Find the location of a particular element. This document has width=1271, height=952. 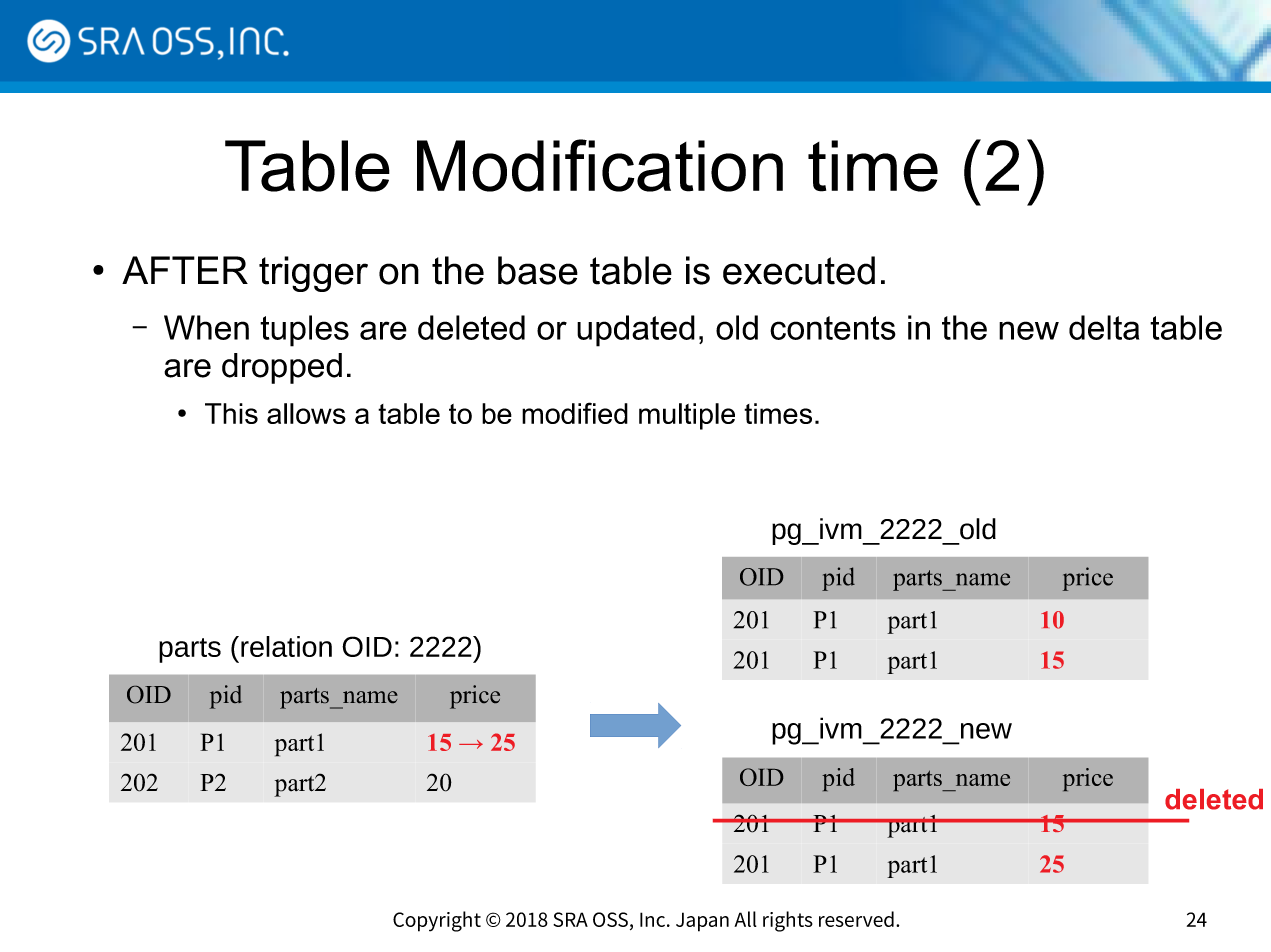

Modification is located at coordinates (600, 165).
